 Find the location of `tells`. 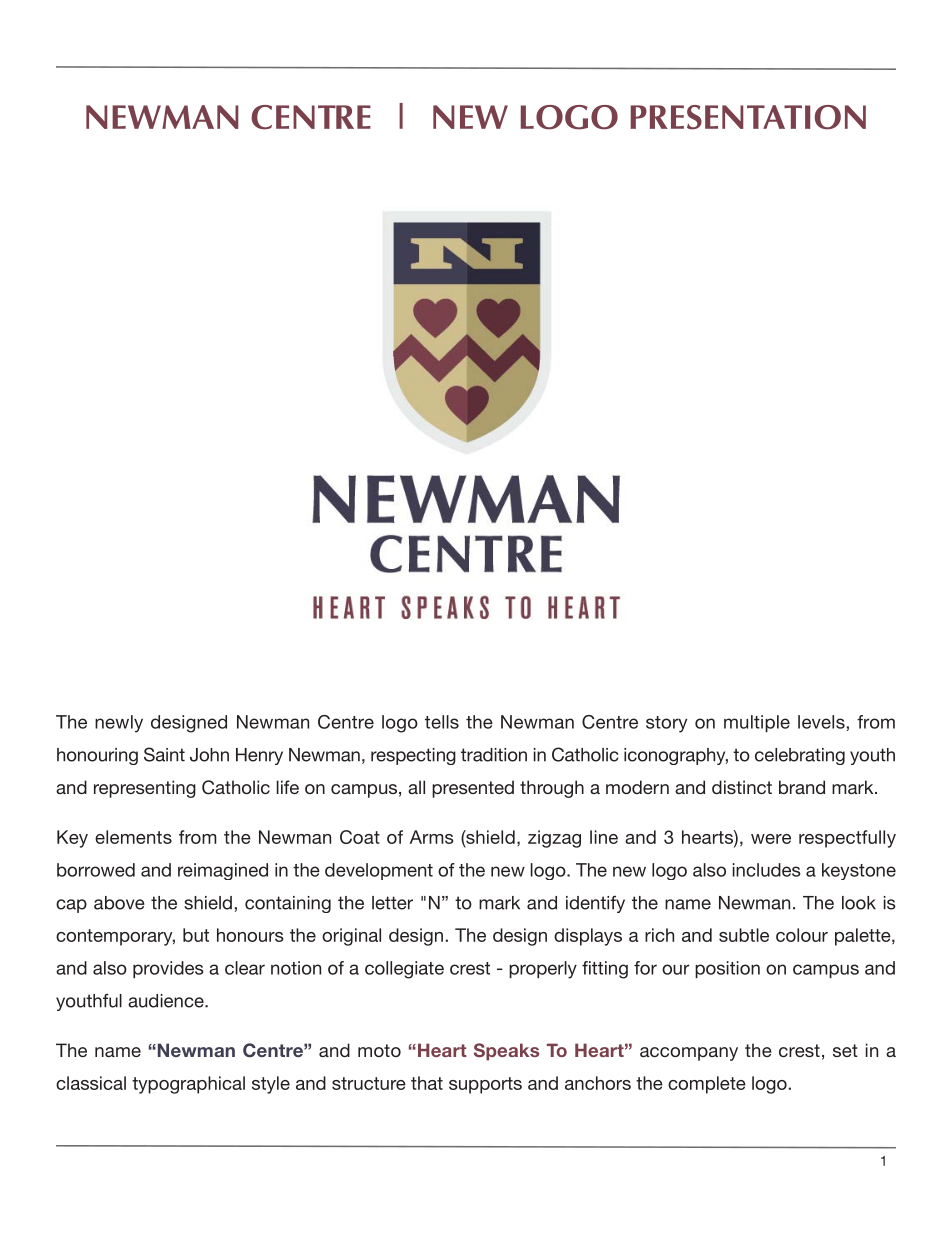

tells is located at coordinates (442, 722).
